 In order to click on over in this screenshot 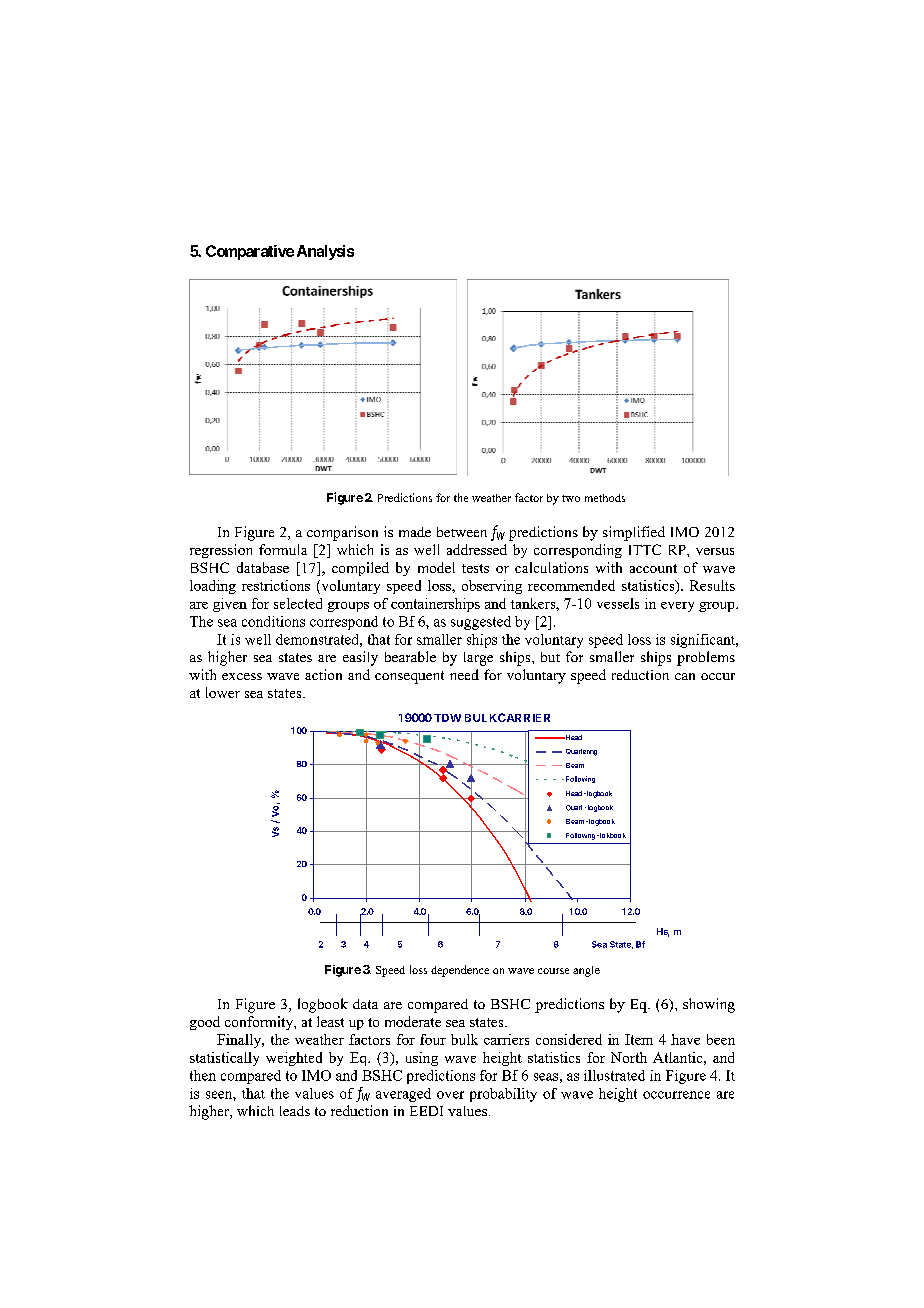, I will do `click(450, 1095)`.
